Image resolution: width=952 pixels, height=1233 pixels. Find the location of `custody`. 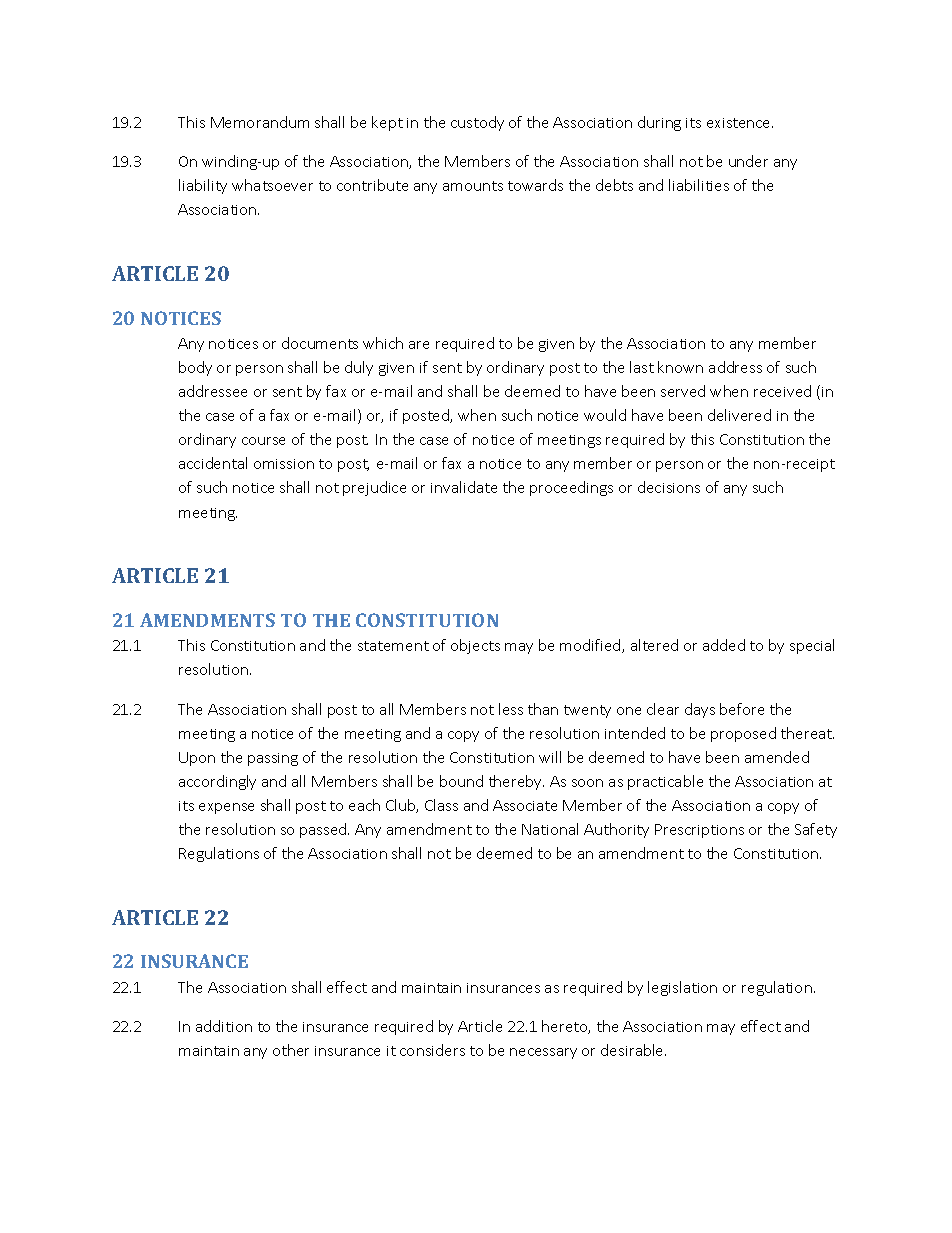

custody is located at coordinates (477, 123).
